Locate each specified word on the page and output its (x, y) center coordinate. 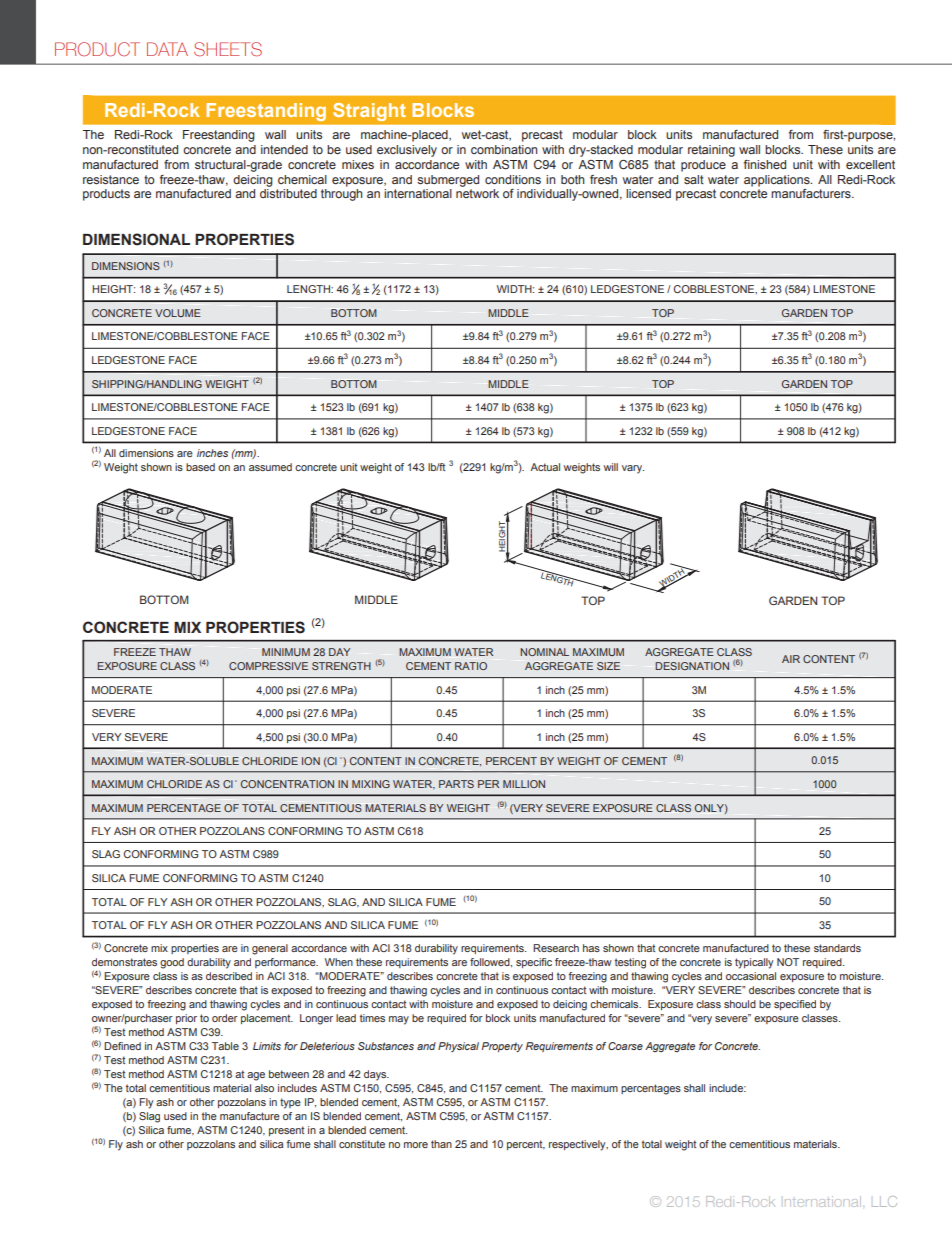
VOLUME (178, 313)
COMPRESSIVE (268, 666)
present (286, 1131)
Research (556, 948)
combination (504, 149)
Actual (545, 467)
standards (837, 948)
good (172, 963)
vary (633, 469)
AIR (791, 659)
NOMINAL (544, 652)
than (441, 1144)
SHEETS (228, 49)
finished (765, 164)
